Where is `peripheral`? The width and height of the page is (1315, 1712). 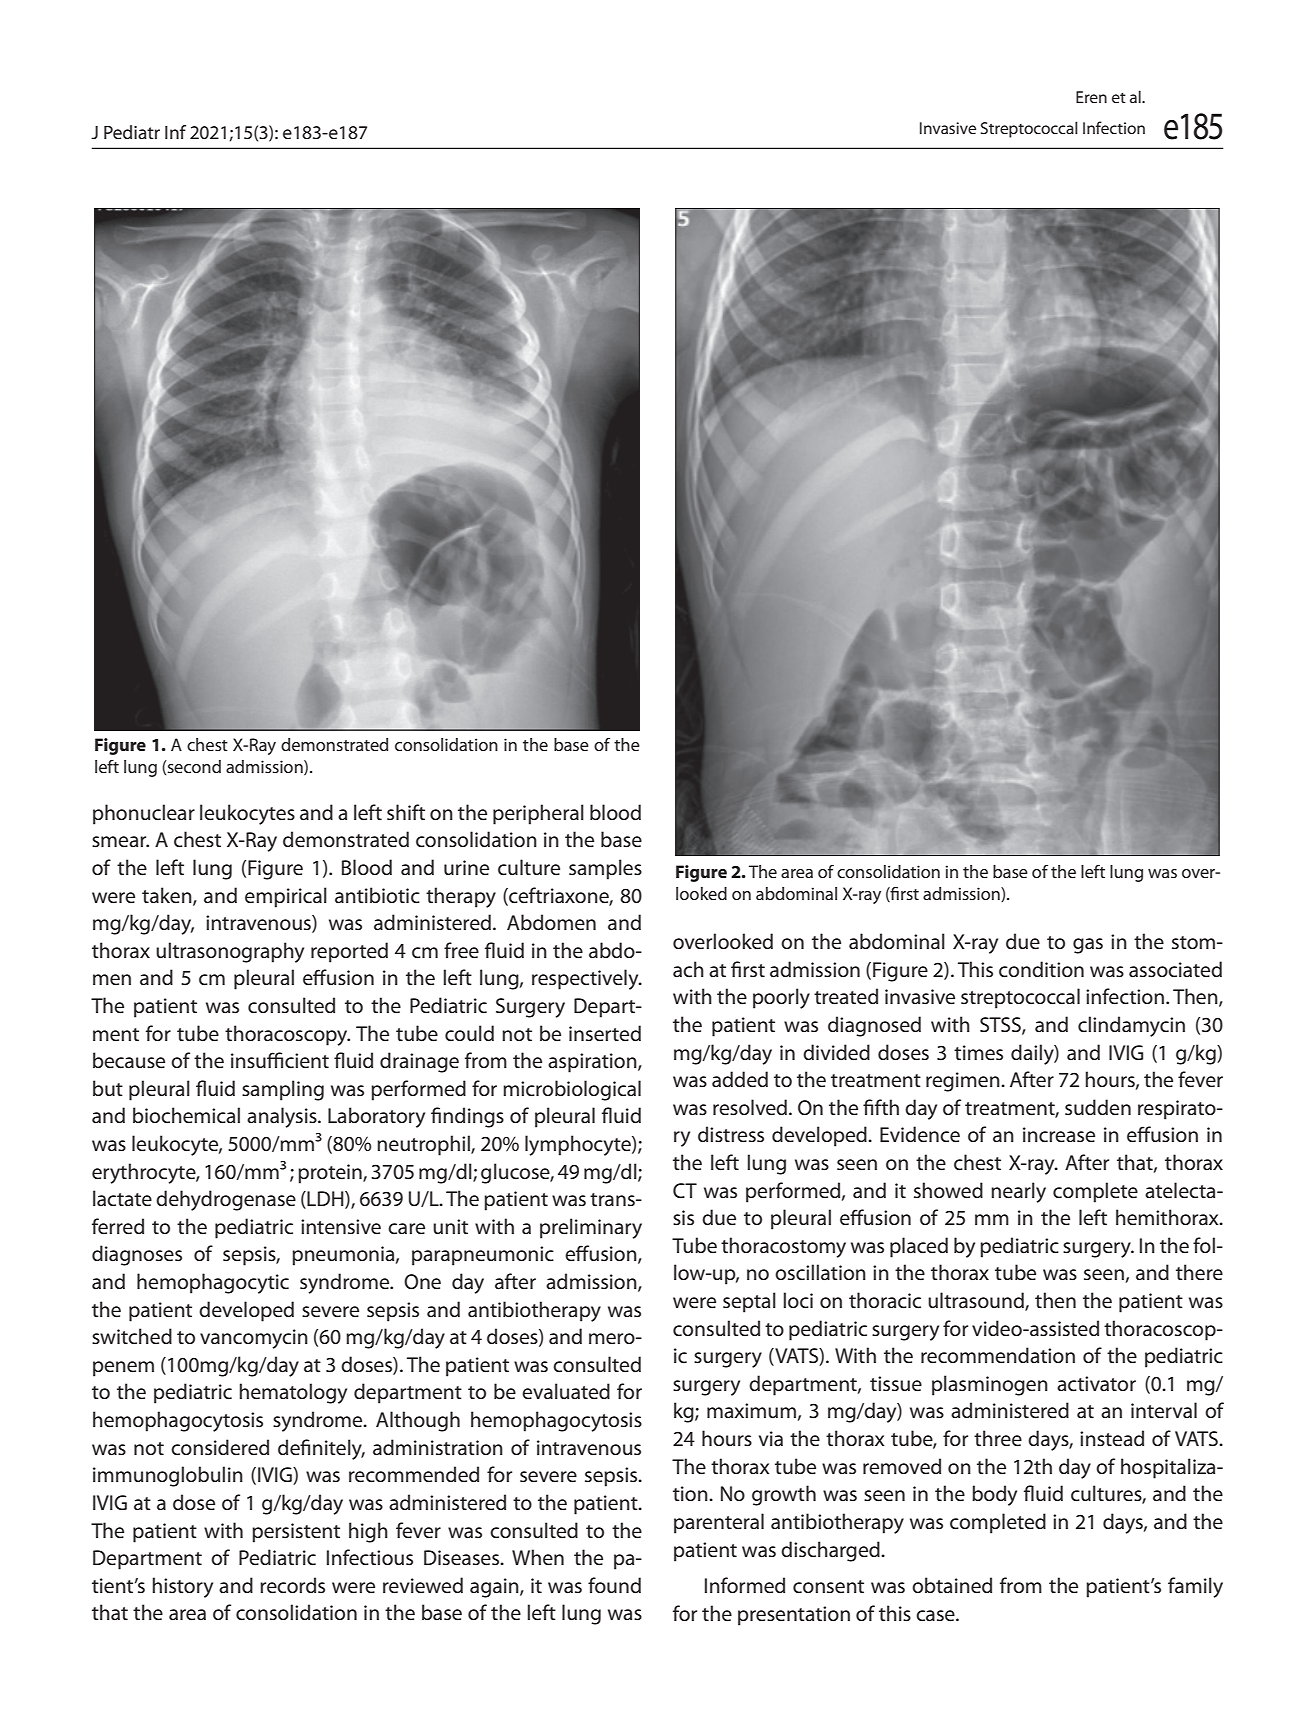 peripheral is located at coordinates (538, 814).
